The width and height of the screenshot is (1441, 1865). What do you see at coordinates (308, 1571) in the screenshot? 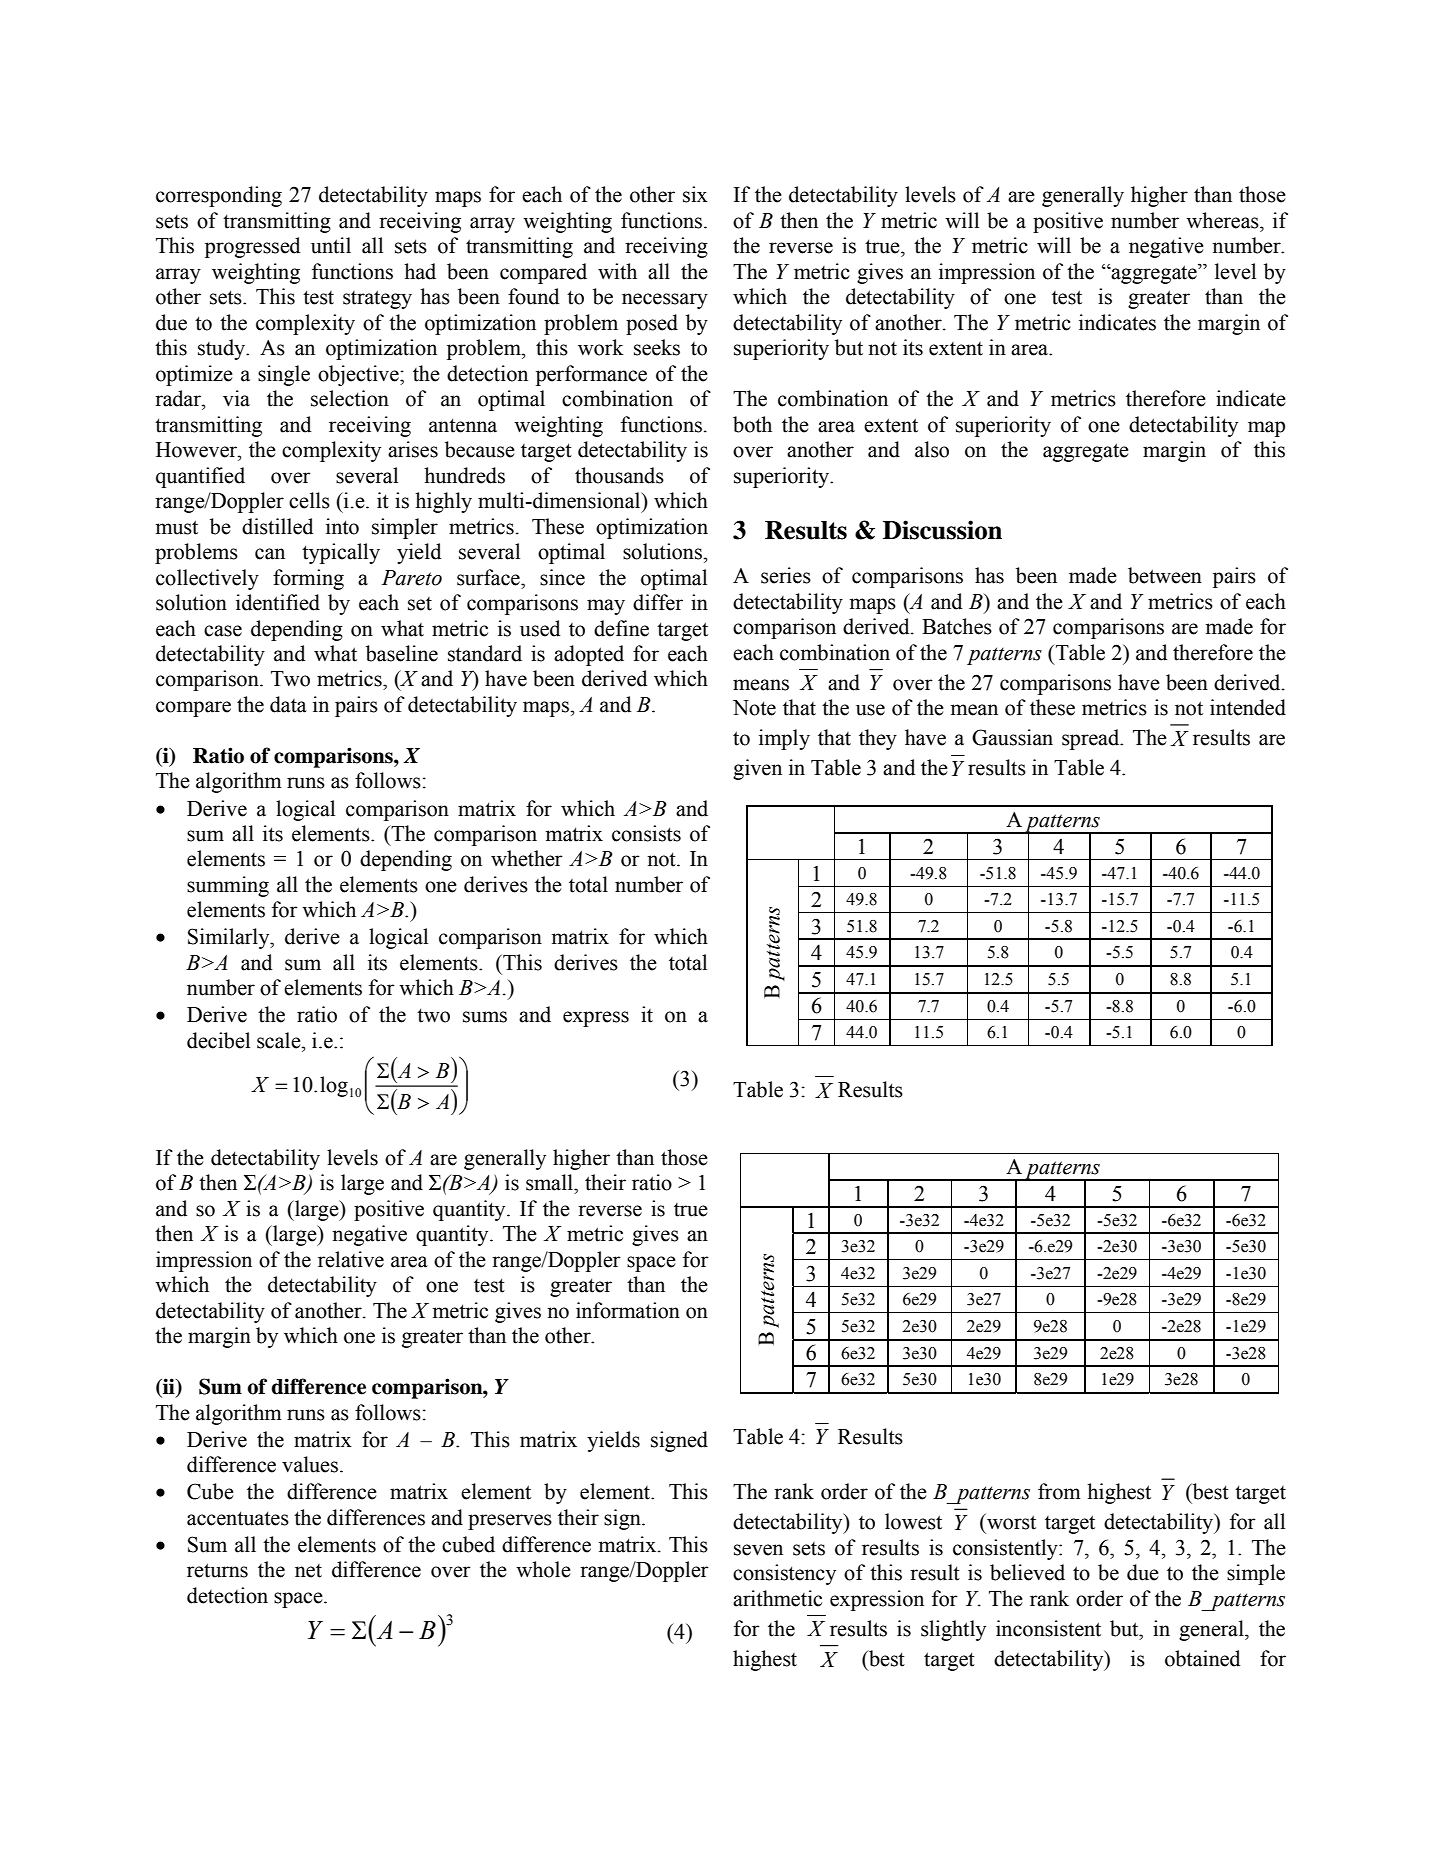
I see `net` at bounding box center [308, 1571].
